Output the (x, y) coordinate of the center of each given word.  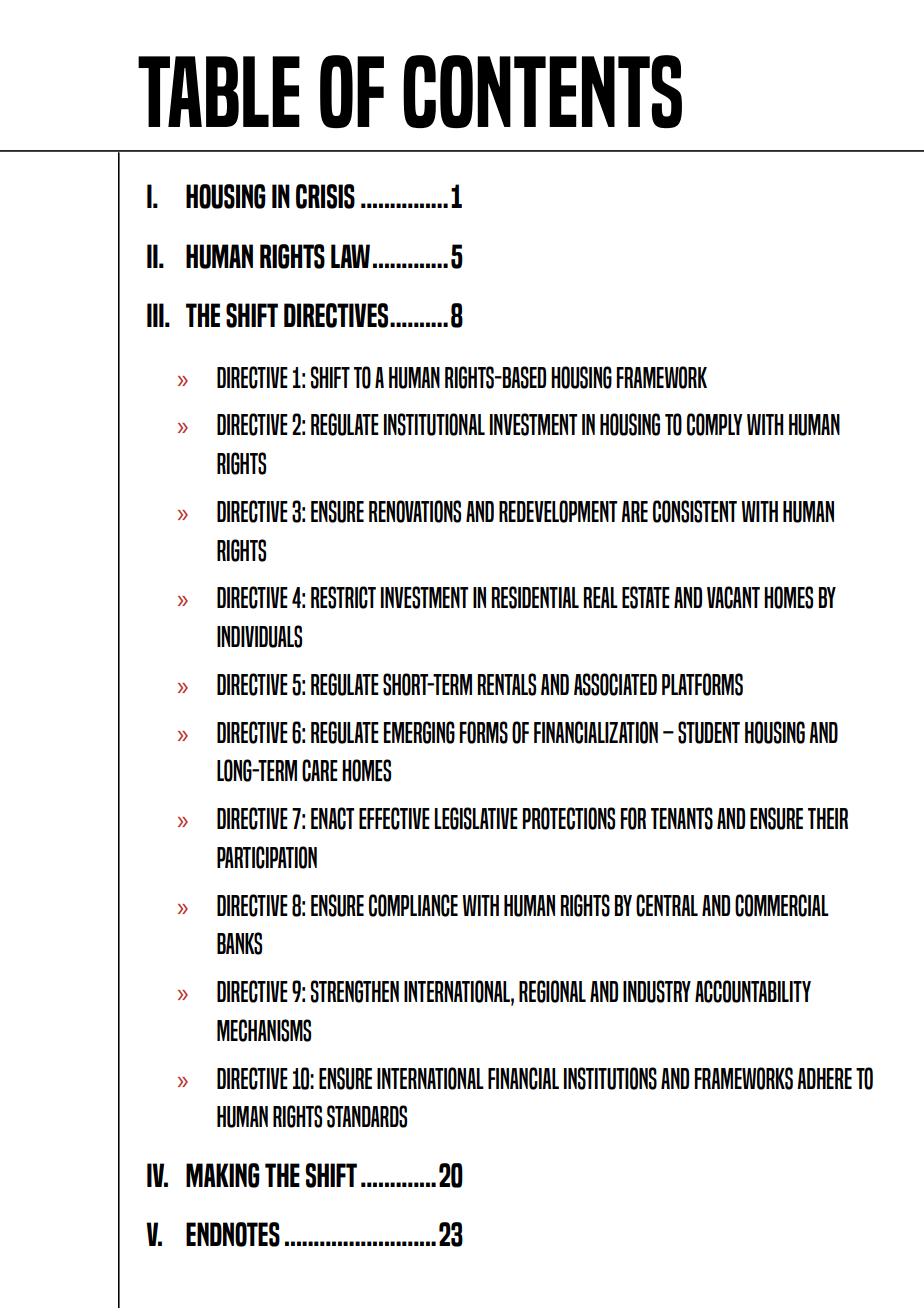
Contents (542, 91)
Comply (714, 424)
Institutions (610, 1078)
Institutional (434, 424)
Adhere (824, 1078)
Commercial (782, 905)
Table (219, 91)
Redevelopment (558, 511)
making (223, 1175)
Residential (535, 597)
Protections (568, 818)
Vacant (733, 597)
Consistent (695, 511)
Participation (267, 857)
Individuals (259, 636)
